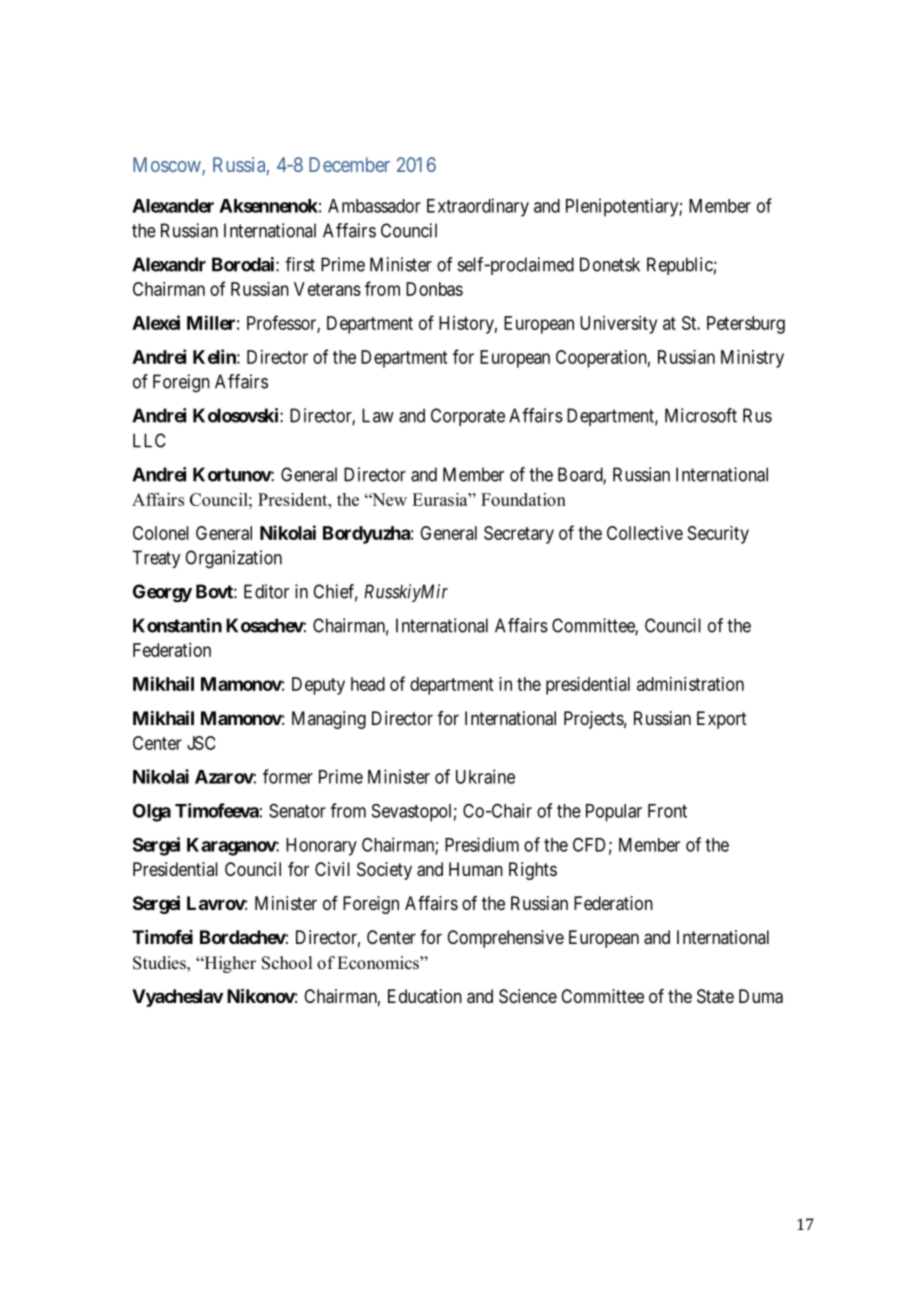  What do you see at coordinates (519, 535) in the screenshot?
I see `Secretary` at bounding box center [519, 535].
